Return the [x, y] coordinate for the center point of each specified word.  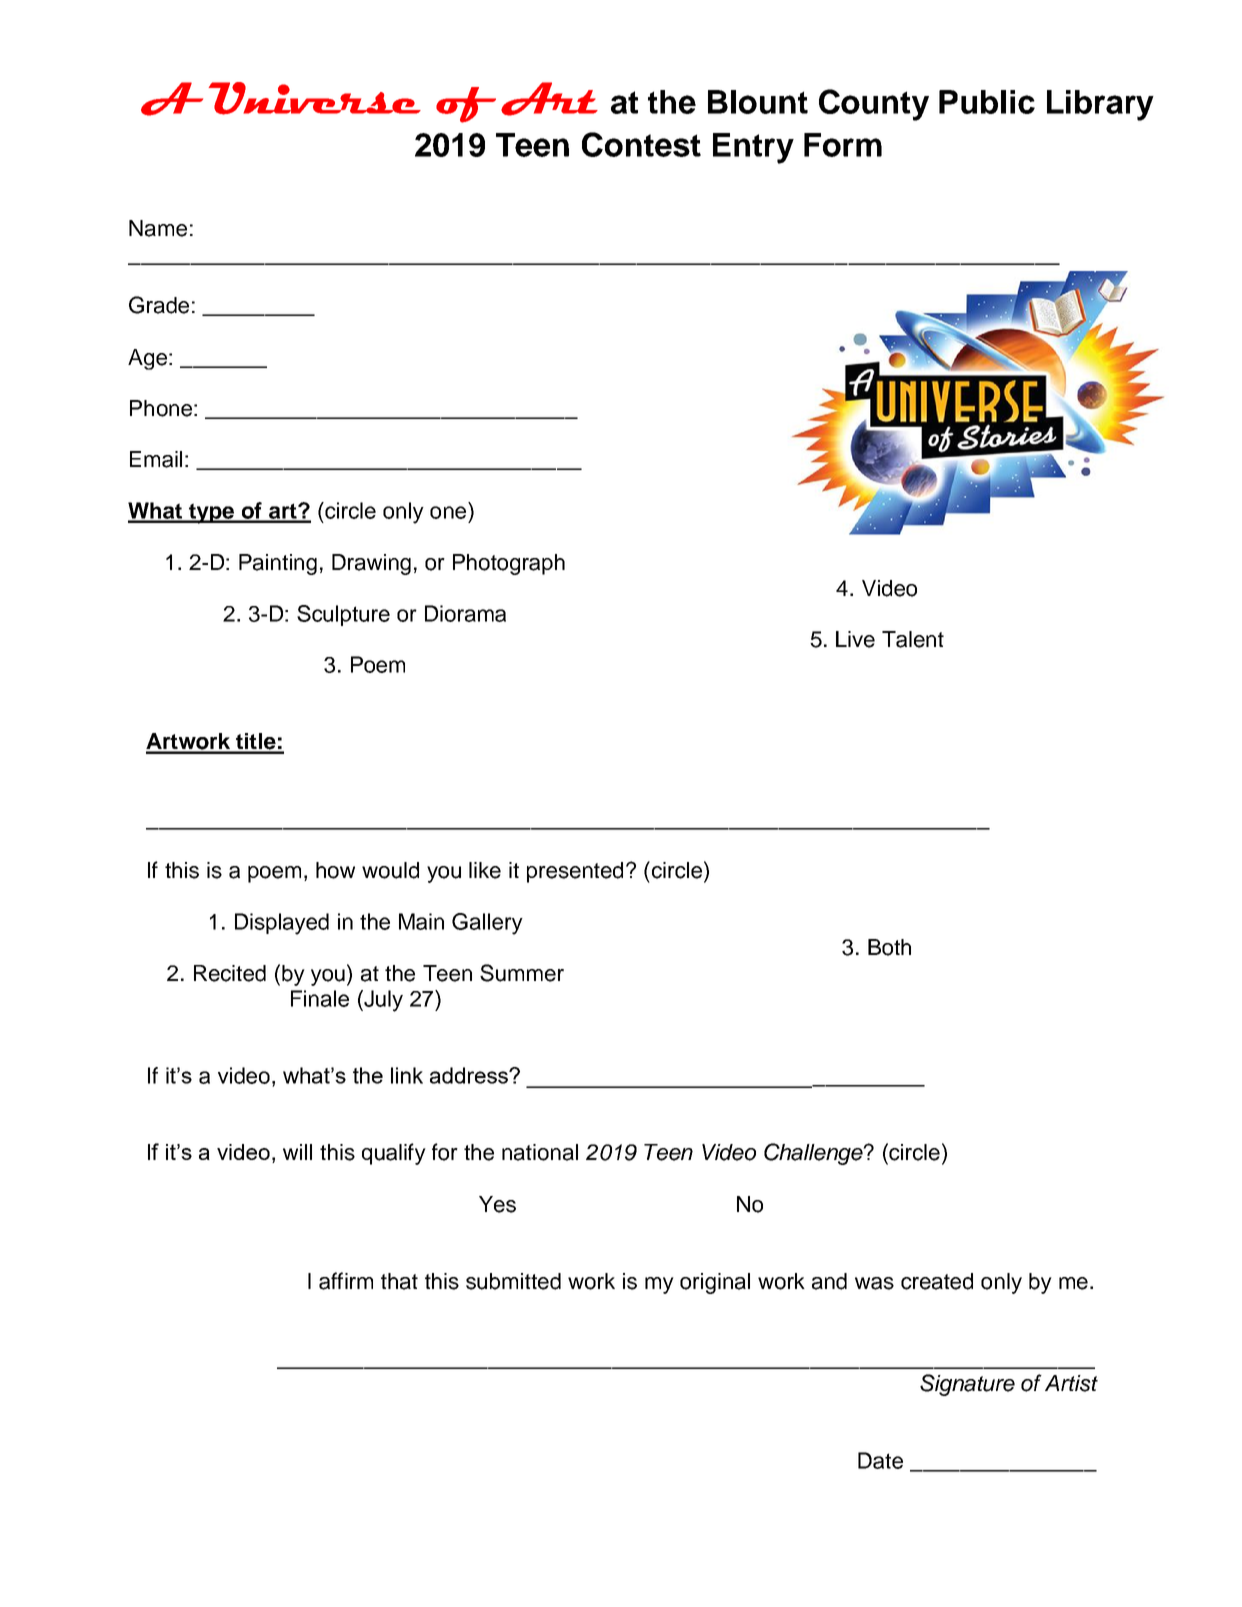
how [335, 870]
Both [889, 947]
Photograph [509, 564]
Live [855, 639]
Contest [641, 144]
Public [987, 102]
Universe [315, 98]
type [211, 513]
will [297, 1152]
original [715, 1283]
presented [575, 872]
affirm [346, 1281]
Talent [913, 639]
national [540, 1152]
